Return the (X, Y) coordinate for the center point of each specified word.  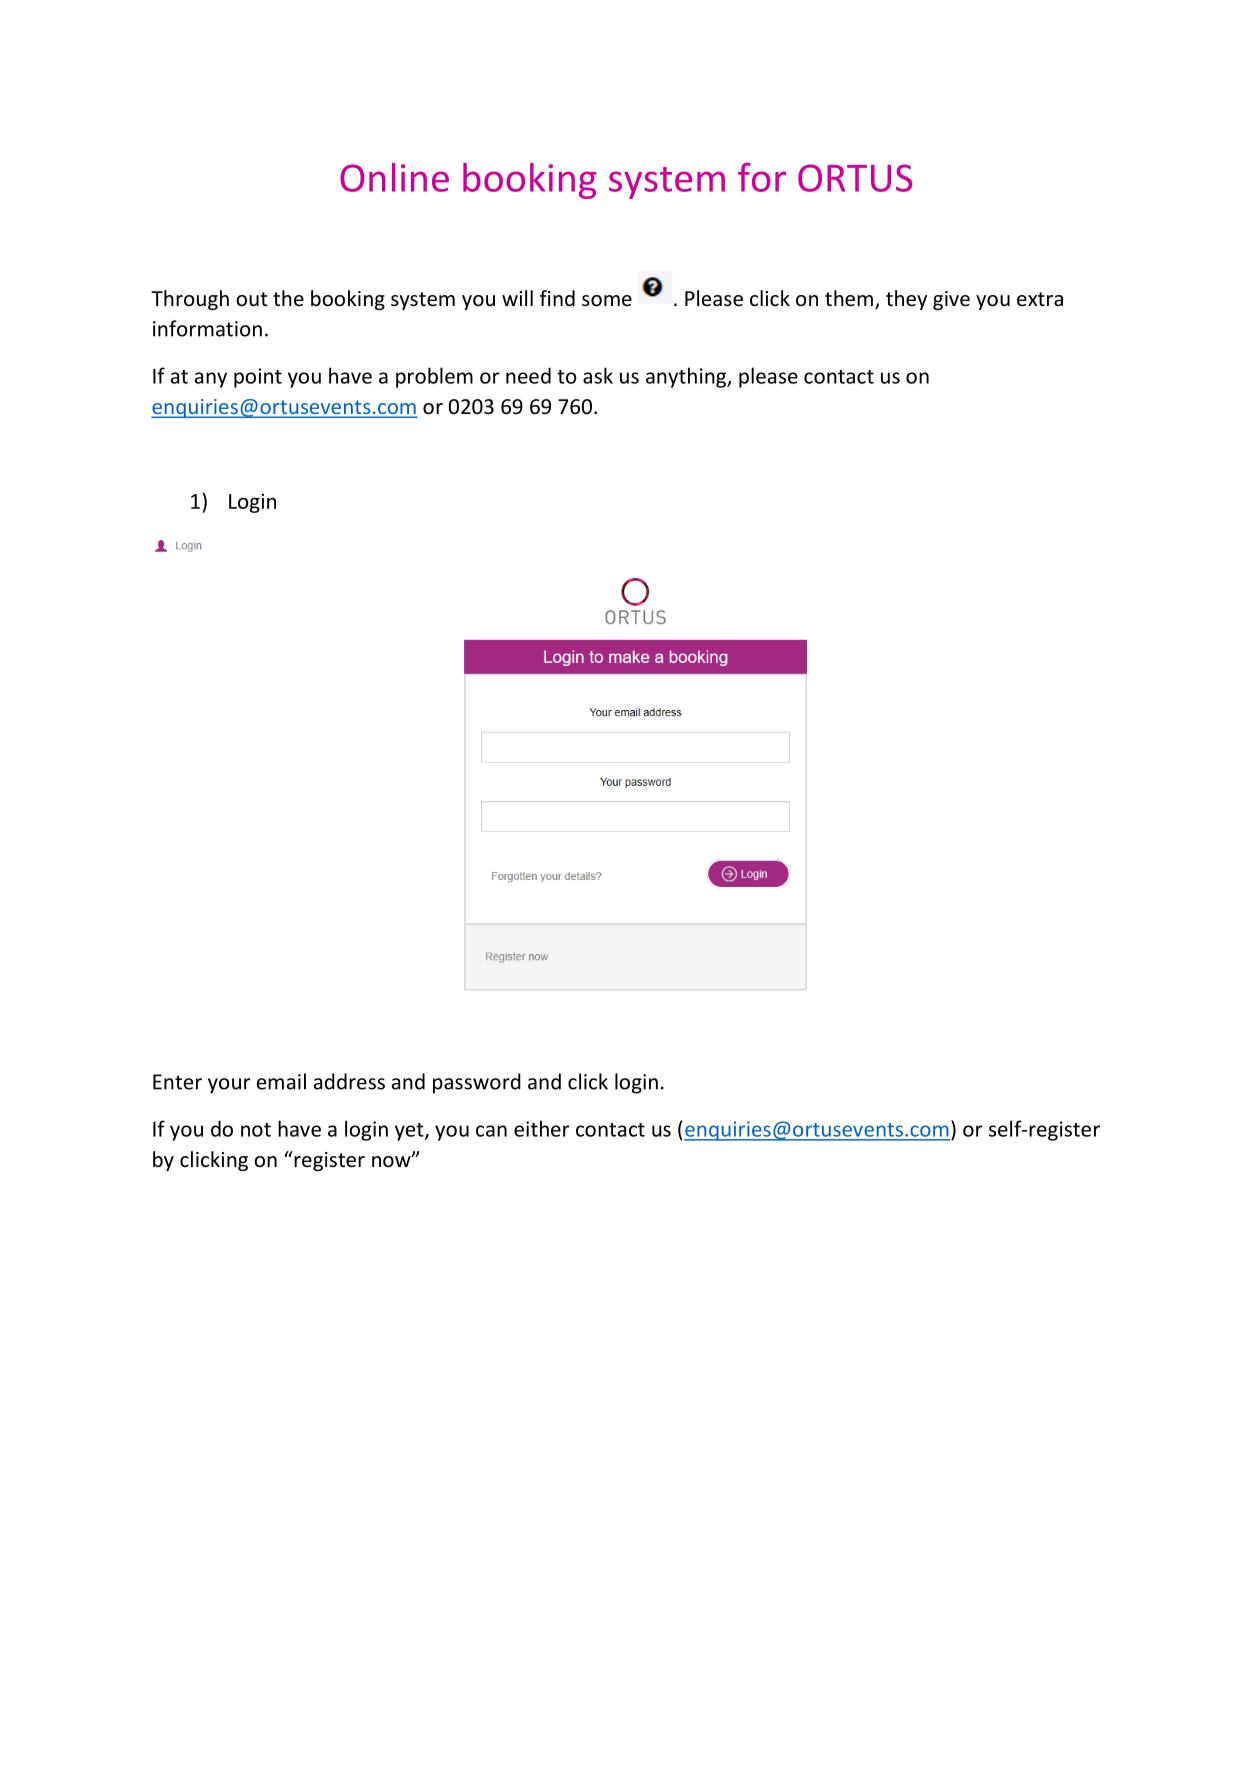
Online (394, 177)
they (906, 300)
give (951, 300)
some (607, 301)
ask (598, 375)
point (258, 378)
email (281, 1081)
